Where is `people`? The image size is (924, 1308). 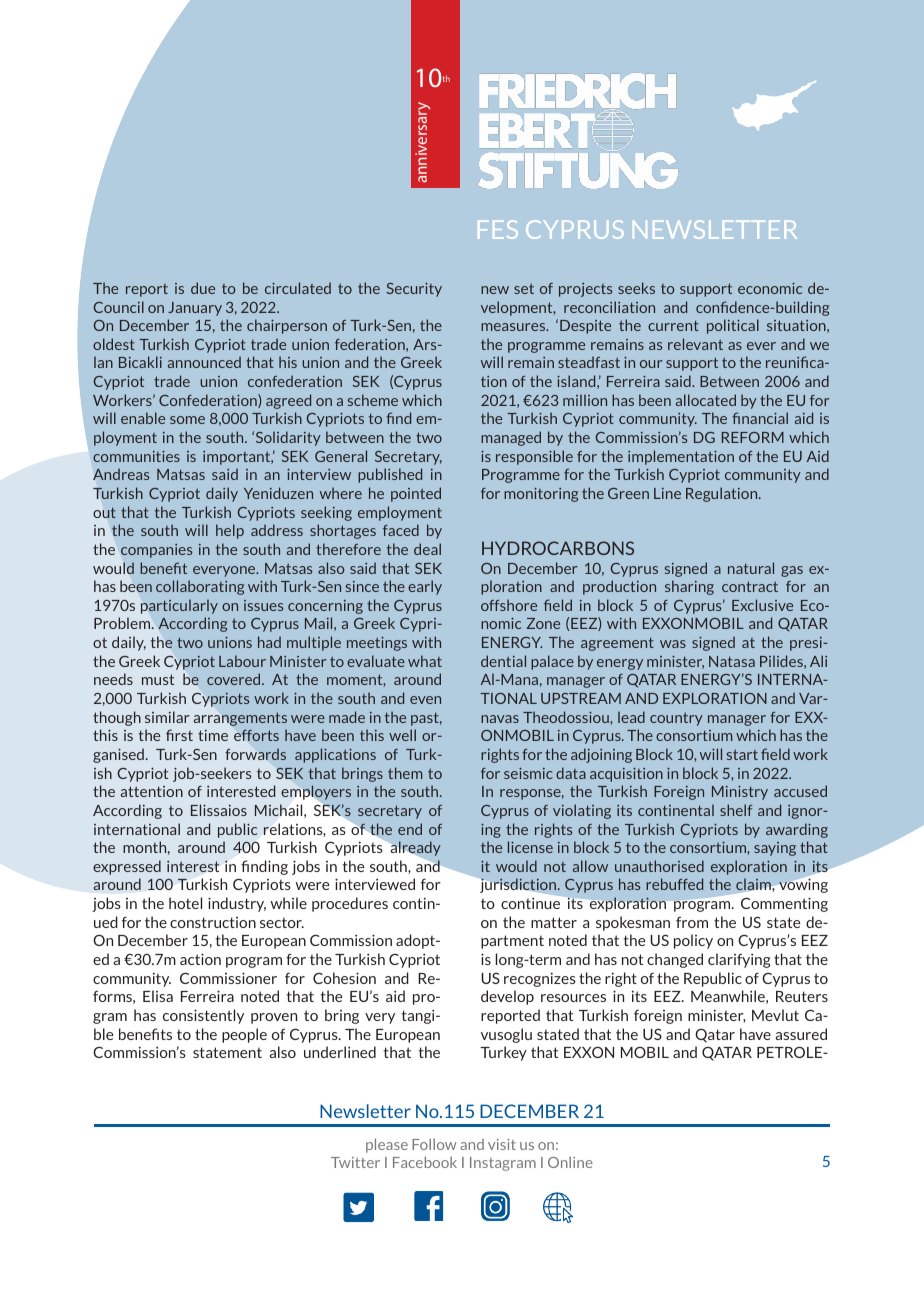 people is located at coordinates (244, 1035).
